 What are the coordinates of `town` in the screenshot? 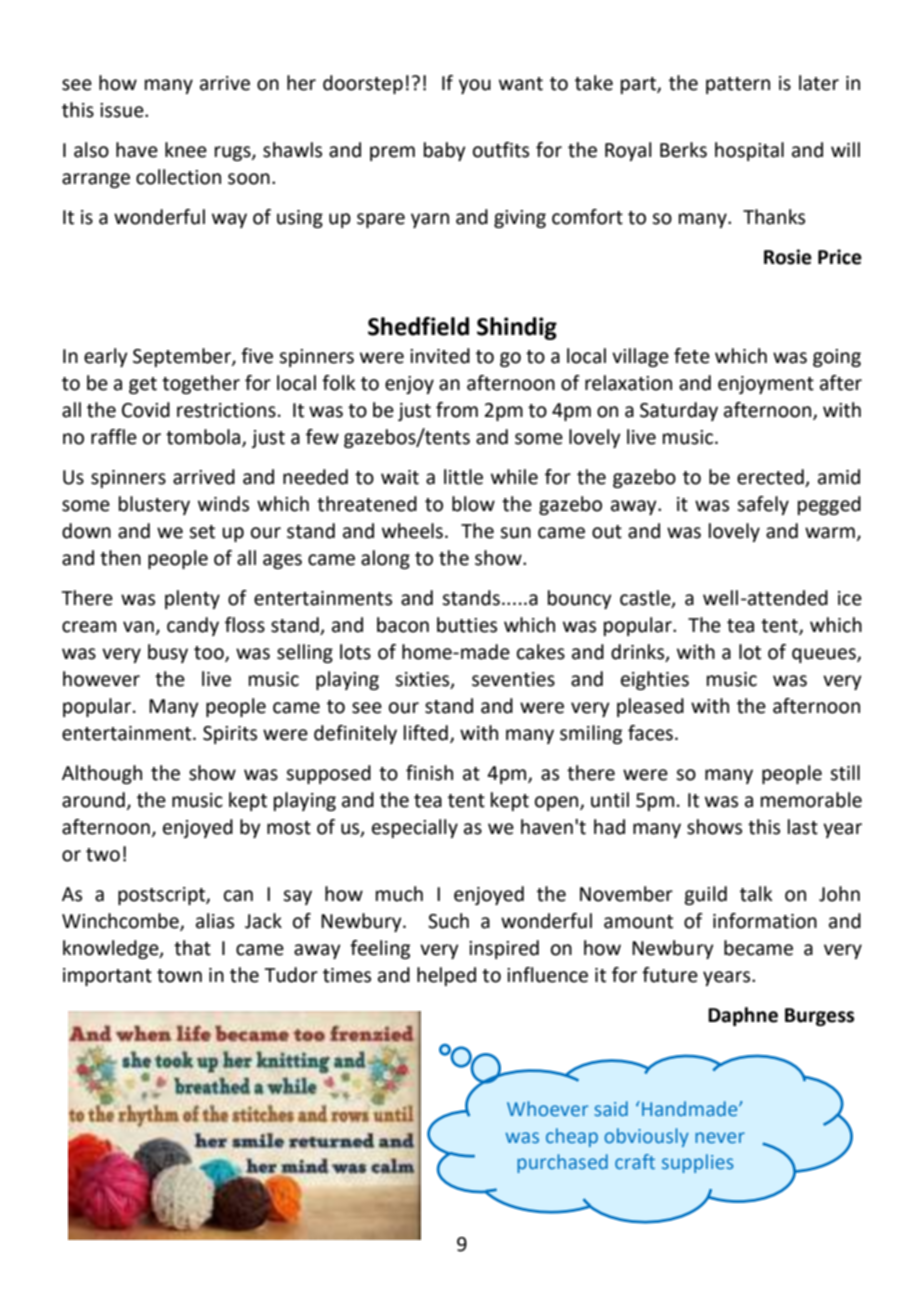 It's located at (179, 976).
